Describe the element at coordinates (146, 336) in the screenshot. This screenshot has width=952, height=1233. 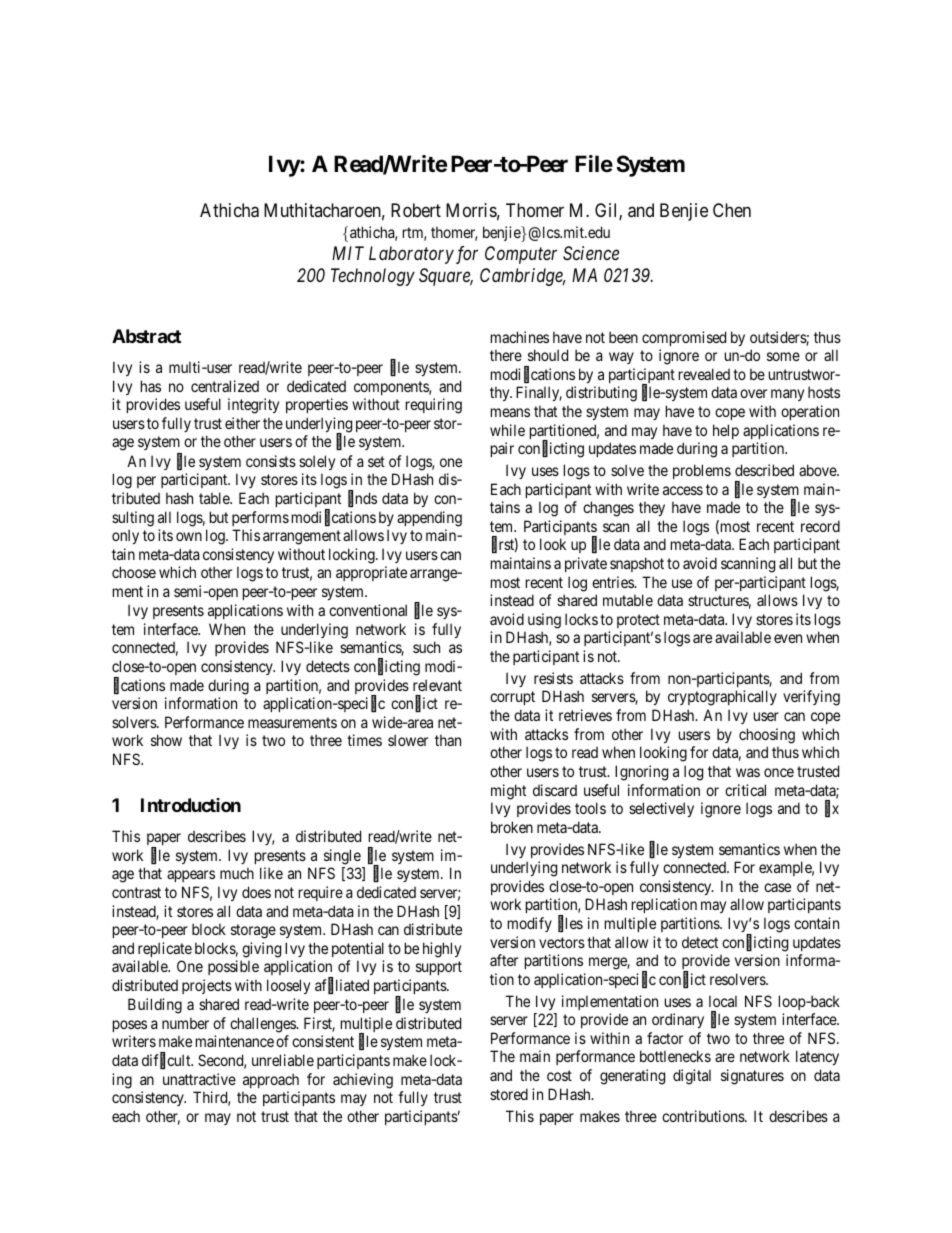
I see `Abstract` at that location.
